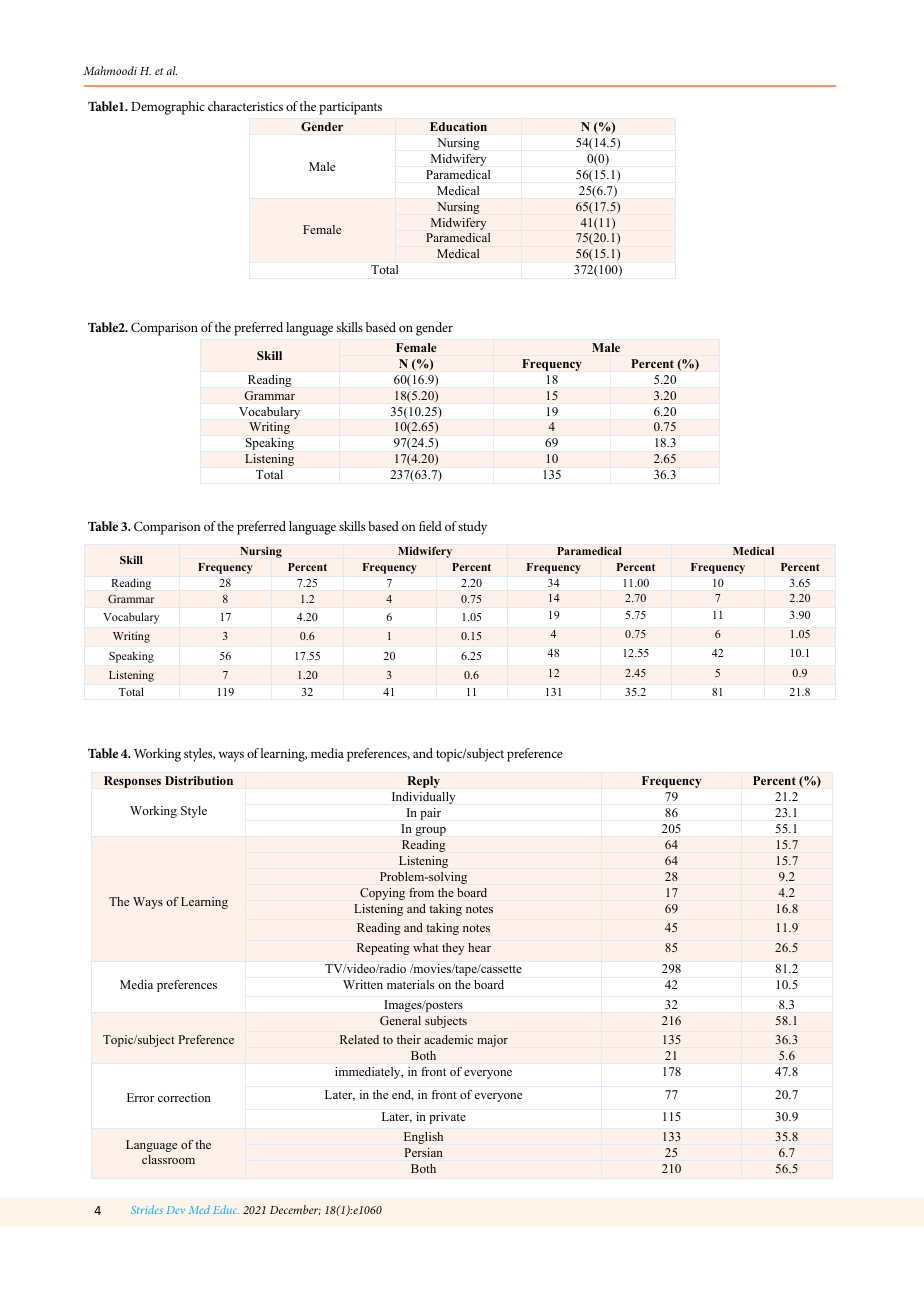  Describe the element at coordinates (472, 528) in the page. I see `study` at that location.
